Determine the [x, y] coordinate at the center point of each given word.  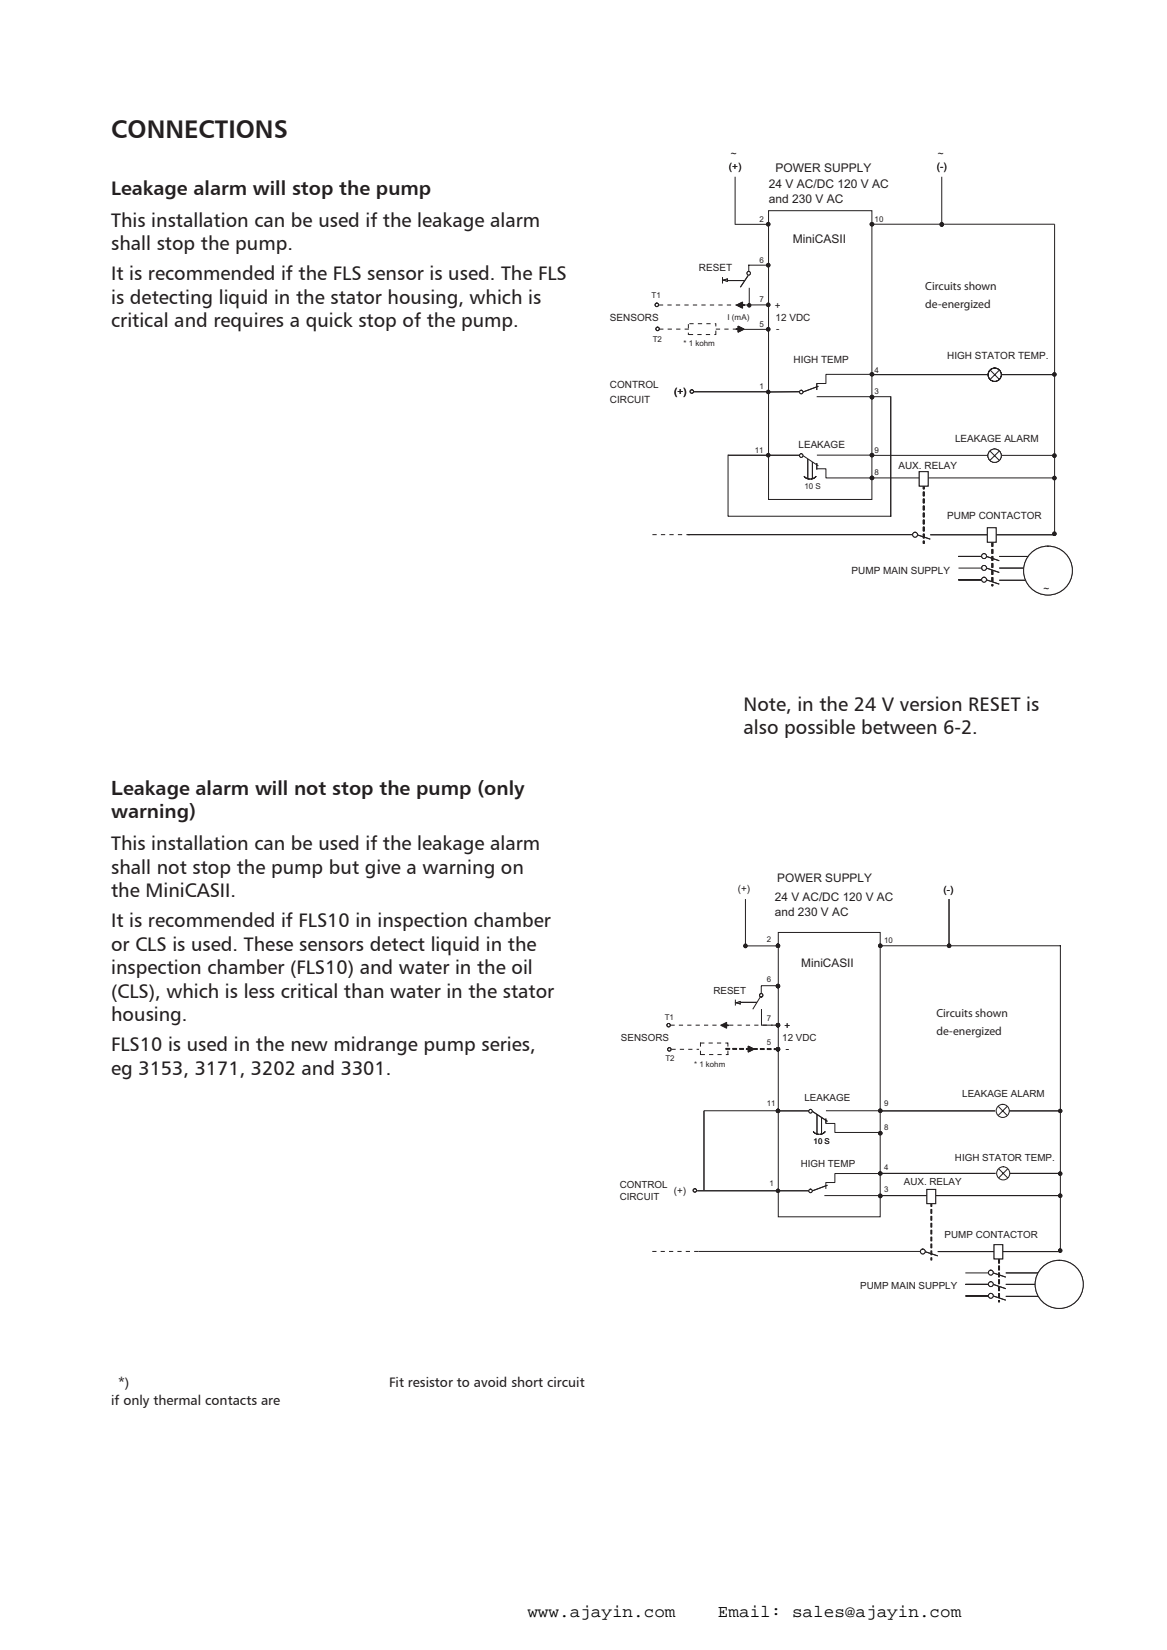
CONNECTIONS [199, 129]
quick [329, 322]
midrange [376, 1046]
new [310, 1046]
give [383, 869]
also [761, 726]
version [930, 703]
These [268, 943]
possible [820, 728]
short [527, 1381]
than [363, 990]
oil [521, 966]
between [899, 726]
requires [249, 322]
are [270, 1401]
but [344, 866]
